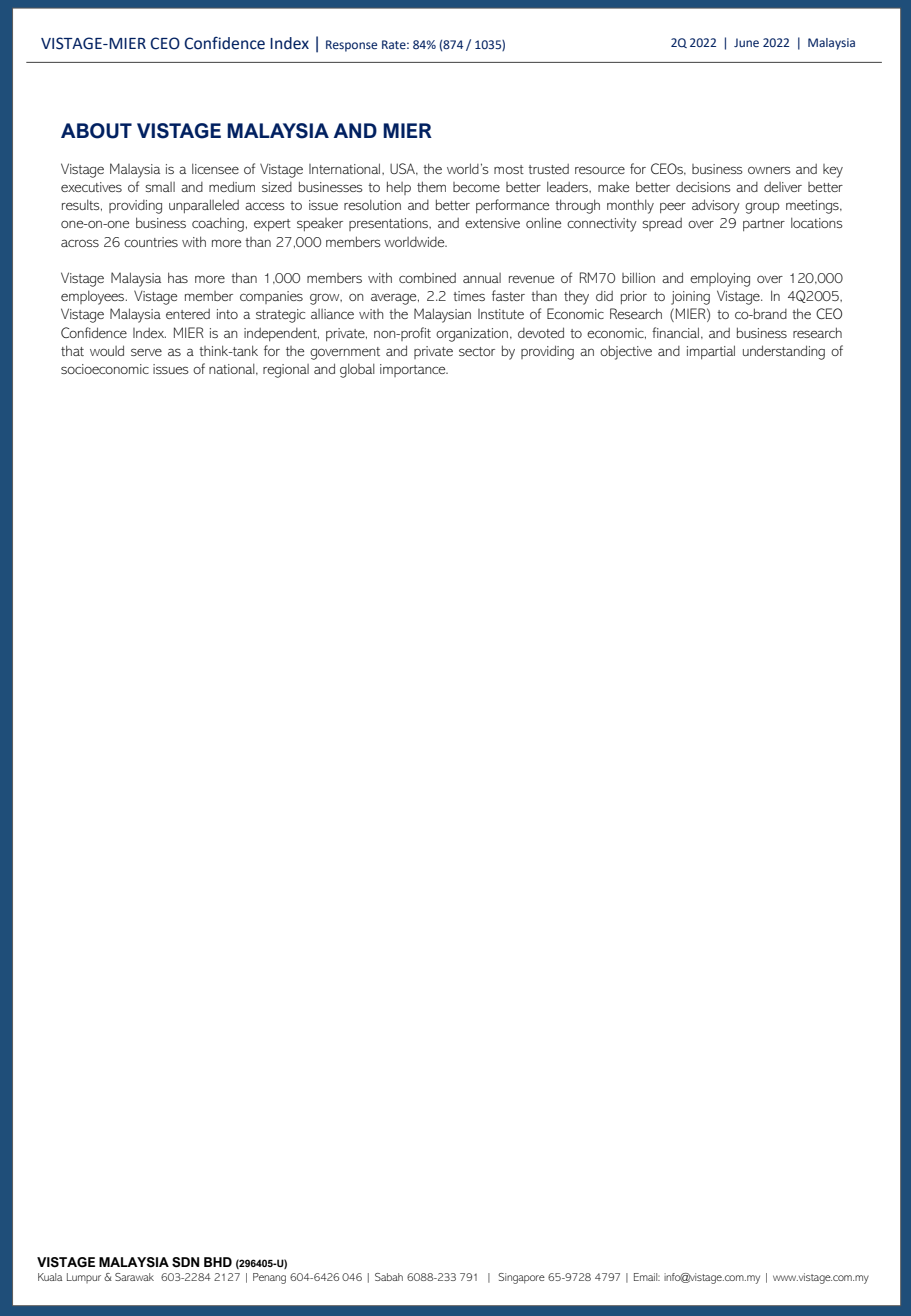 Image resolution: width=911 pixels, height=1316 pixels. Describe the element at coordinates (711, 352) in the screenshot. I see `impartial` at that location.
